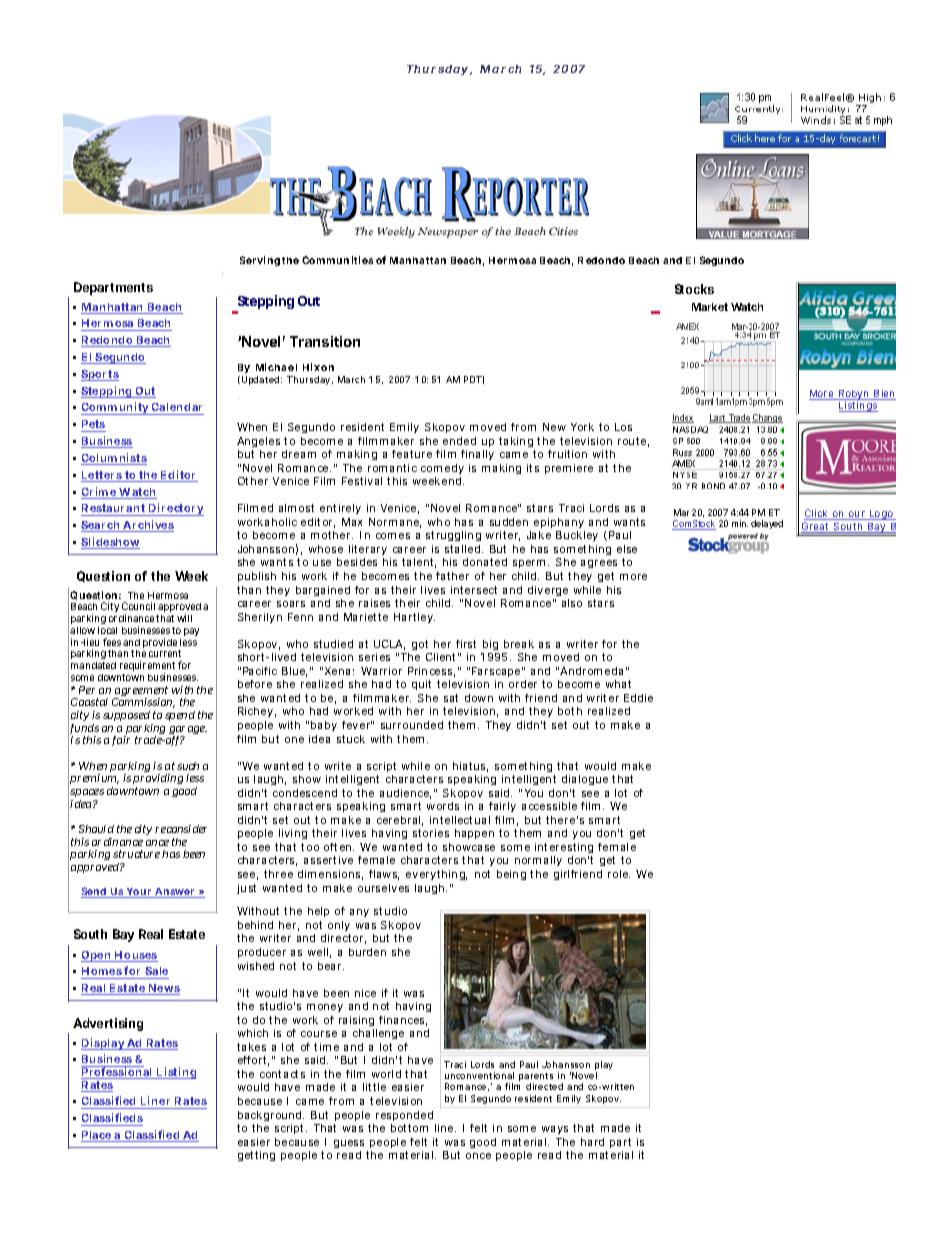 This screenshot has height=1233, width=952. What do you see at coordinates (555, 1130) in the screenshot?
I see `ways` at bounding box center [555, 1130].
